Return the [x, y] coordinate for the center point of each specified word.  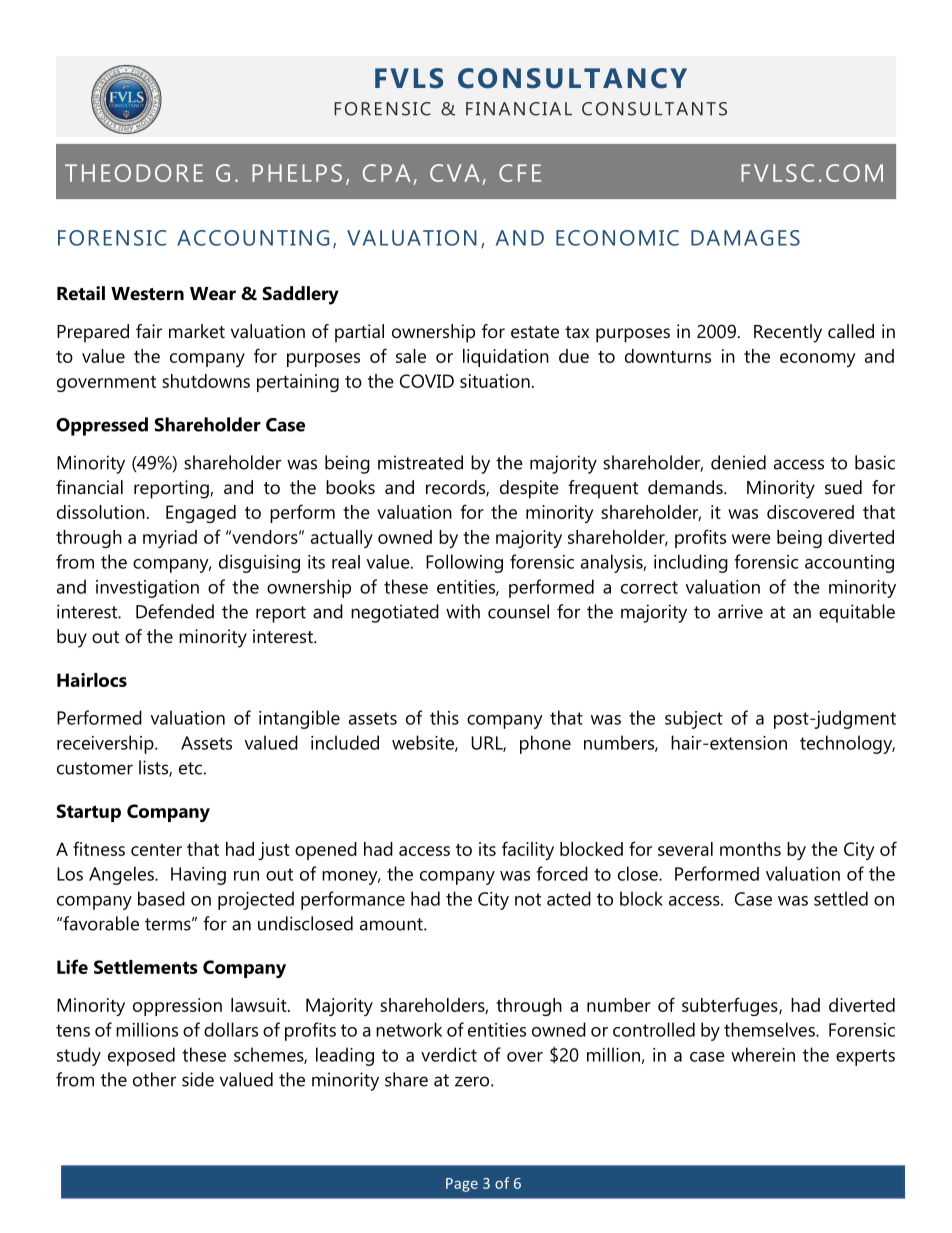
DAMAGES [745, 238]
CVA [455, 173]
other [154, 1079]
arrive [740, 611]
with [463, 611]
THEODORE [134, 173]
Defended [175, 611]
